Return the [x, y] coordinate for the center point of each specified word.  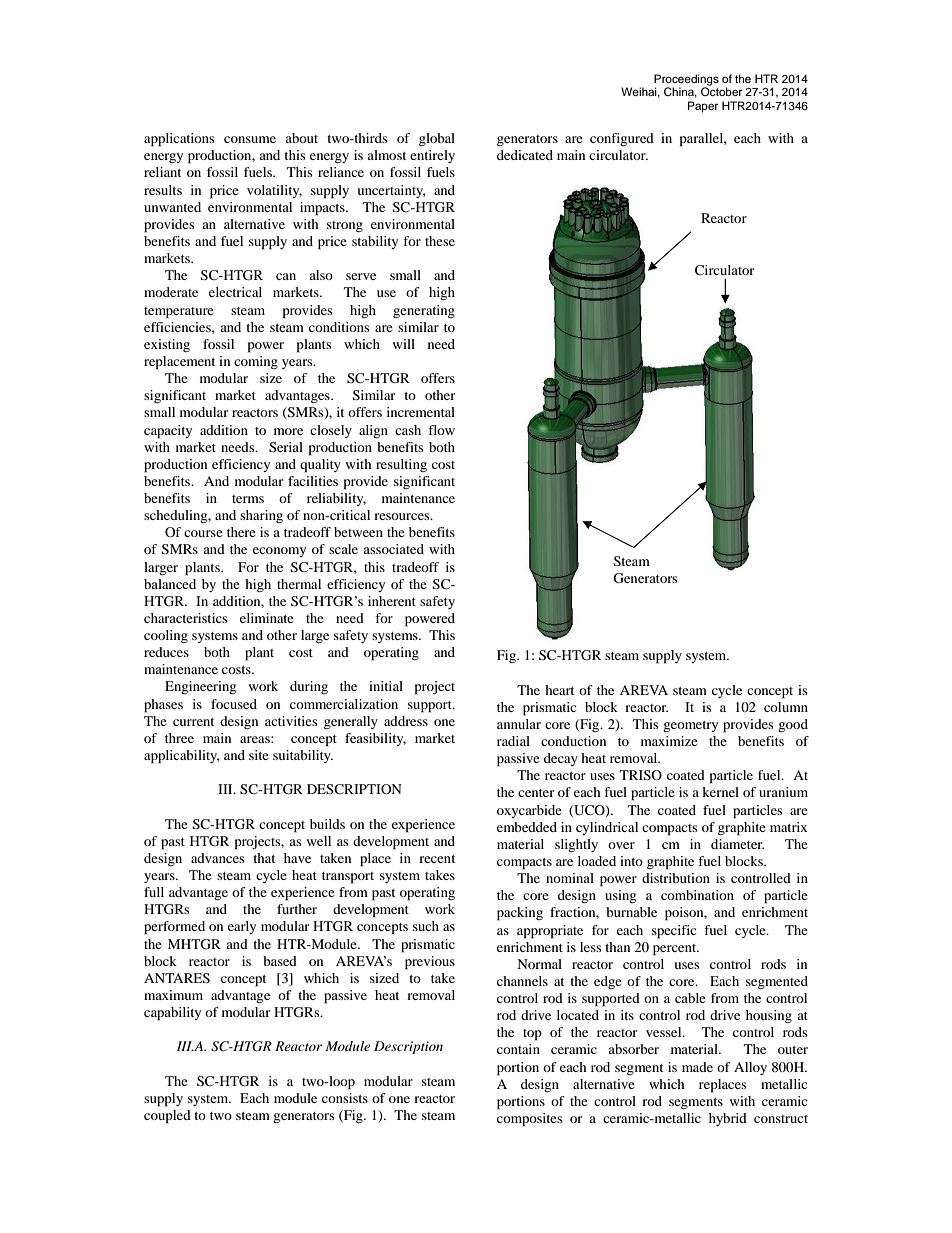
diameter [737, 844]
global [437, 139]
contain [518, 1049]
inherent [392, 601]
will [404, 344]
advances [217, 858]
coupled [167, 1117]
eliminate [267, 618]
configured [622, 139]
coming [256, 362]
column [786, 707]
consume [250, 139]
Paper [703, 107]
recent [437, 859]
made [697, 1067]
